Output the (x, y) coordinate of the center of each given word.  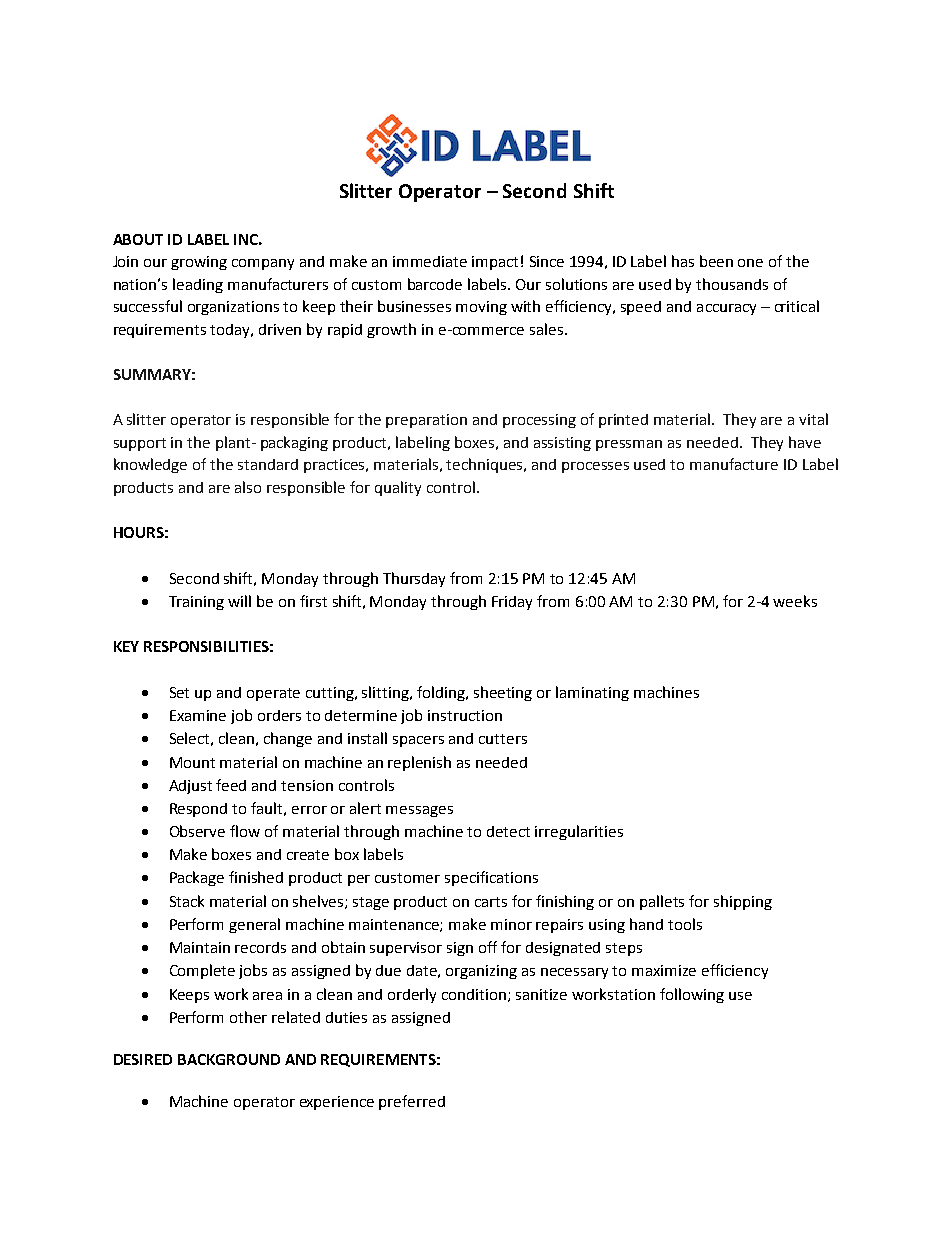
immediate (430, 261)
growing (199, 263)
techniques (486, 465)
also (248, 487)
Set (179, 692)
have (805, 442)
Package (197, 878)
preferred (412, 1102)
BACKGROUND (229, 1059)
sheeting (503, 693)
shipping (743, 902)
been (716, 261)
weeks (795, 601)
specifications (491, 878)
